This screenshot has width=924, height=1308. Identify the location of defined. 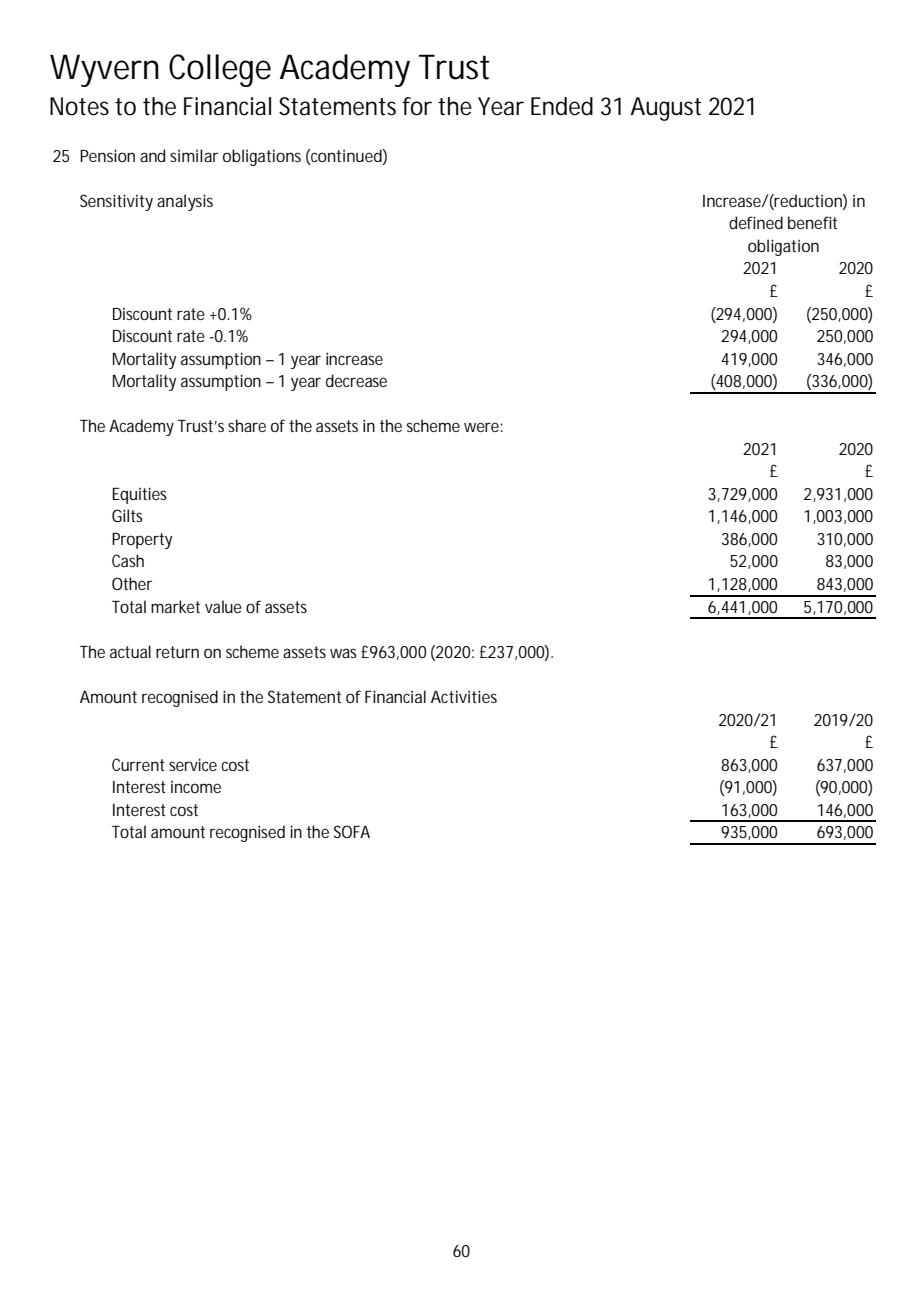
(756, 222).
